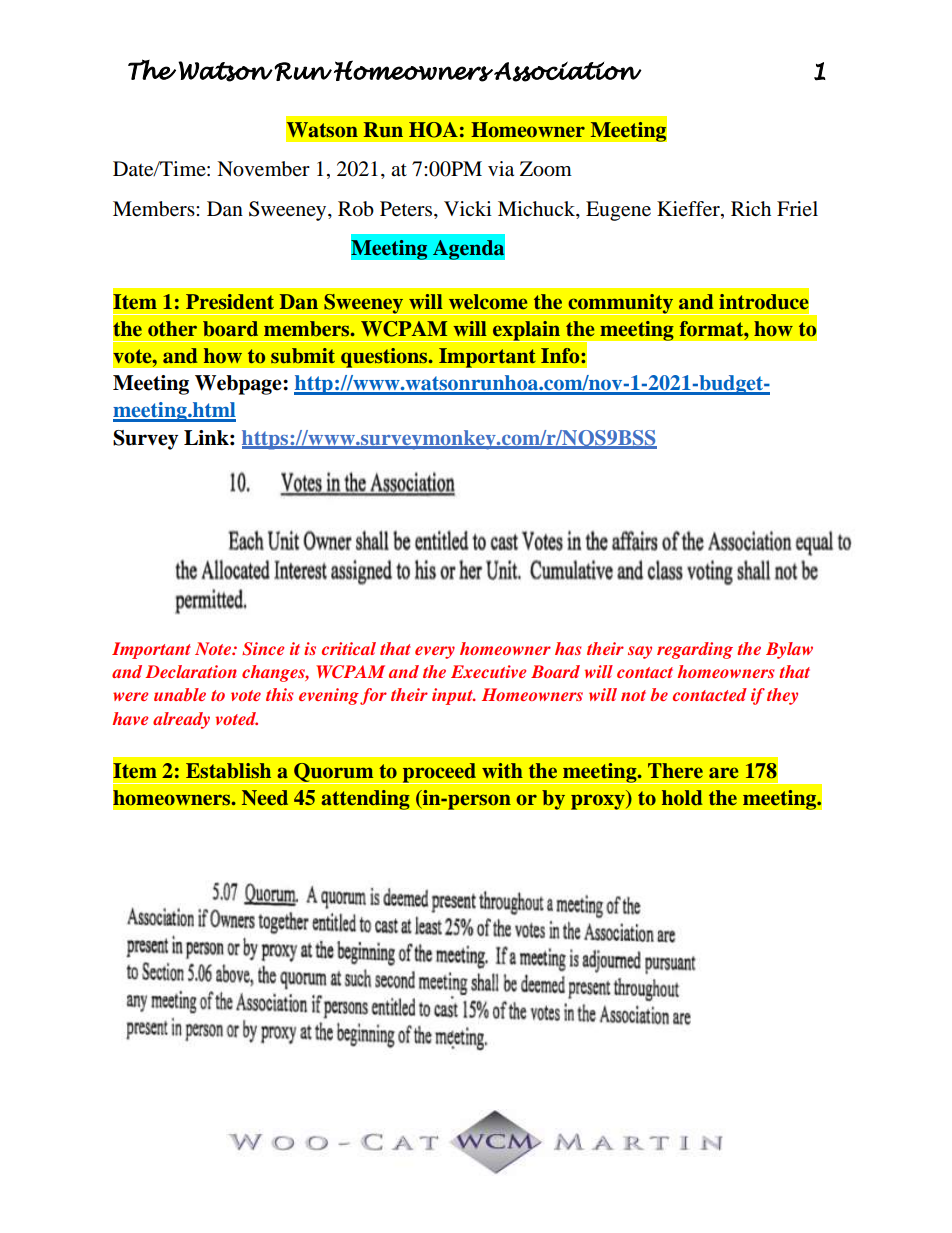 The image size is (952, 1233). I want to click on regarding, so click(695, 650).
